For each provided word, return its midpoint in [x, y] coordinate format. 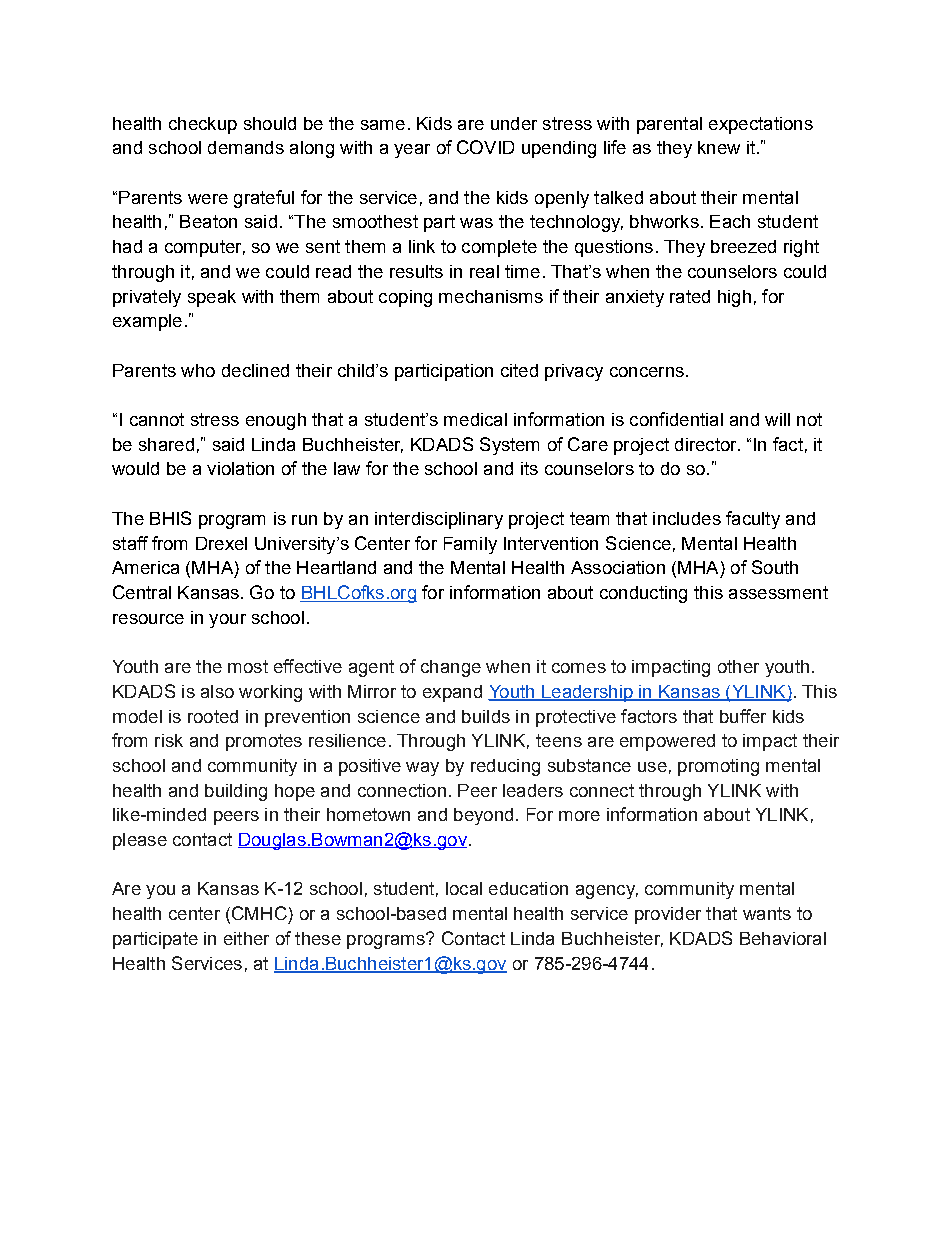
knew [719, 147]
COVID [485, 147]
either [246, 938]
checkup [203, 125]
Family [470, 545]
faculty [753, 520]
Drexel [221, 543]
